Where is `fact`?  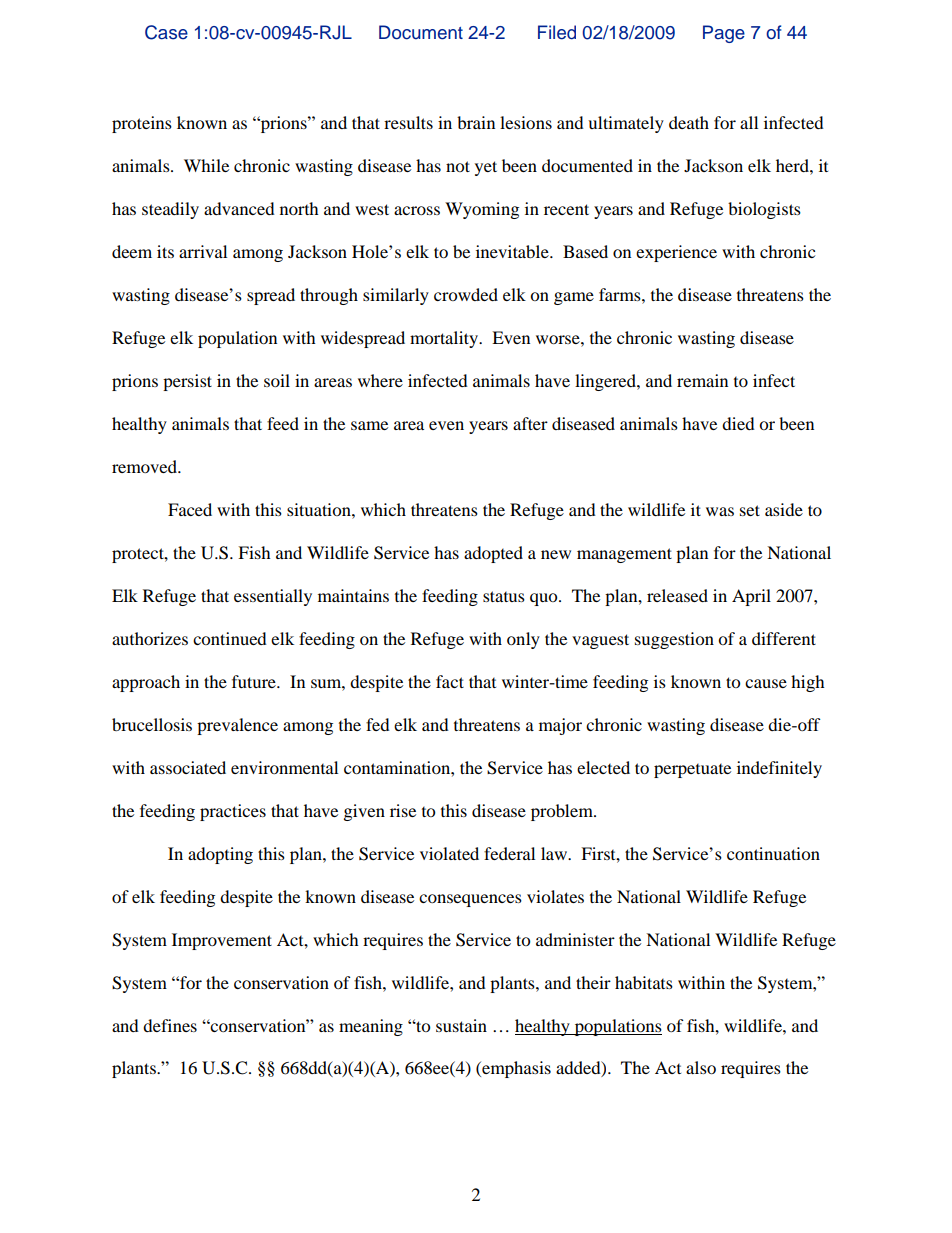 fact is located at coordinates (450, 681).
